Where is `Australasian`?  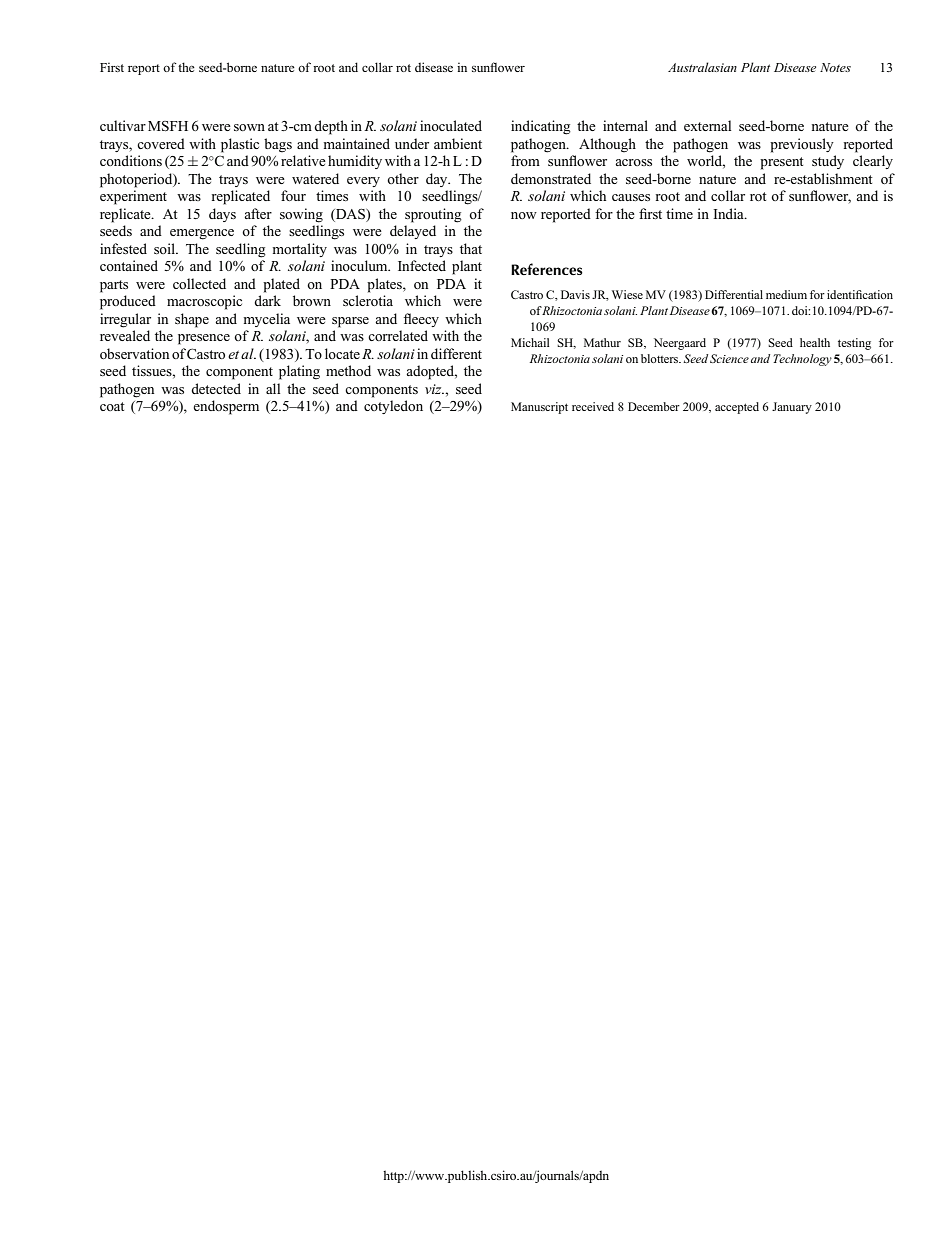
Australasian is located at coordinates (702, 67).
